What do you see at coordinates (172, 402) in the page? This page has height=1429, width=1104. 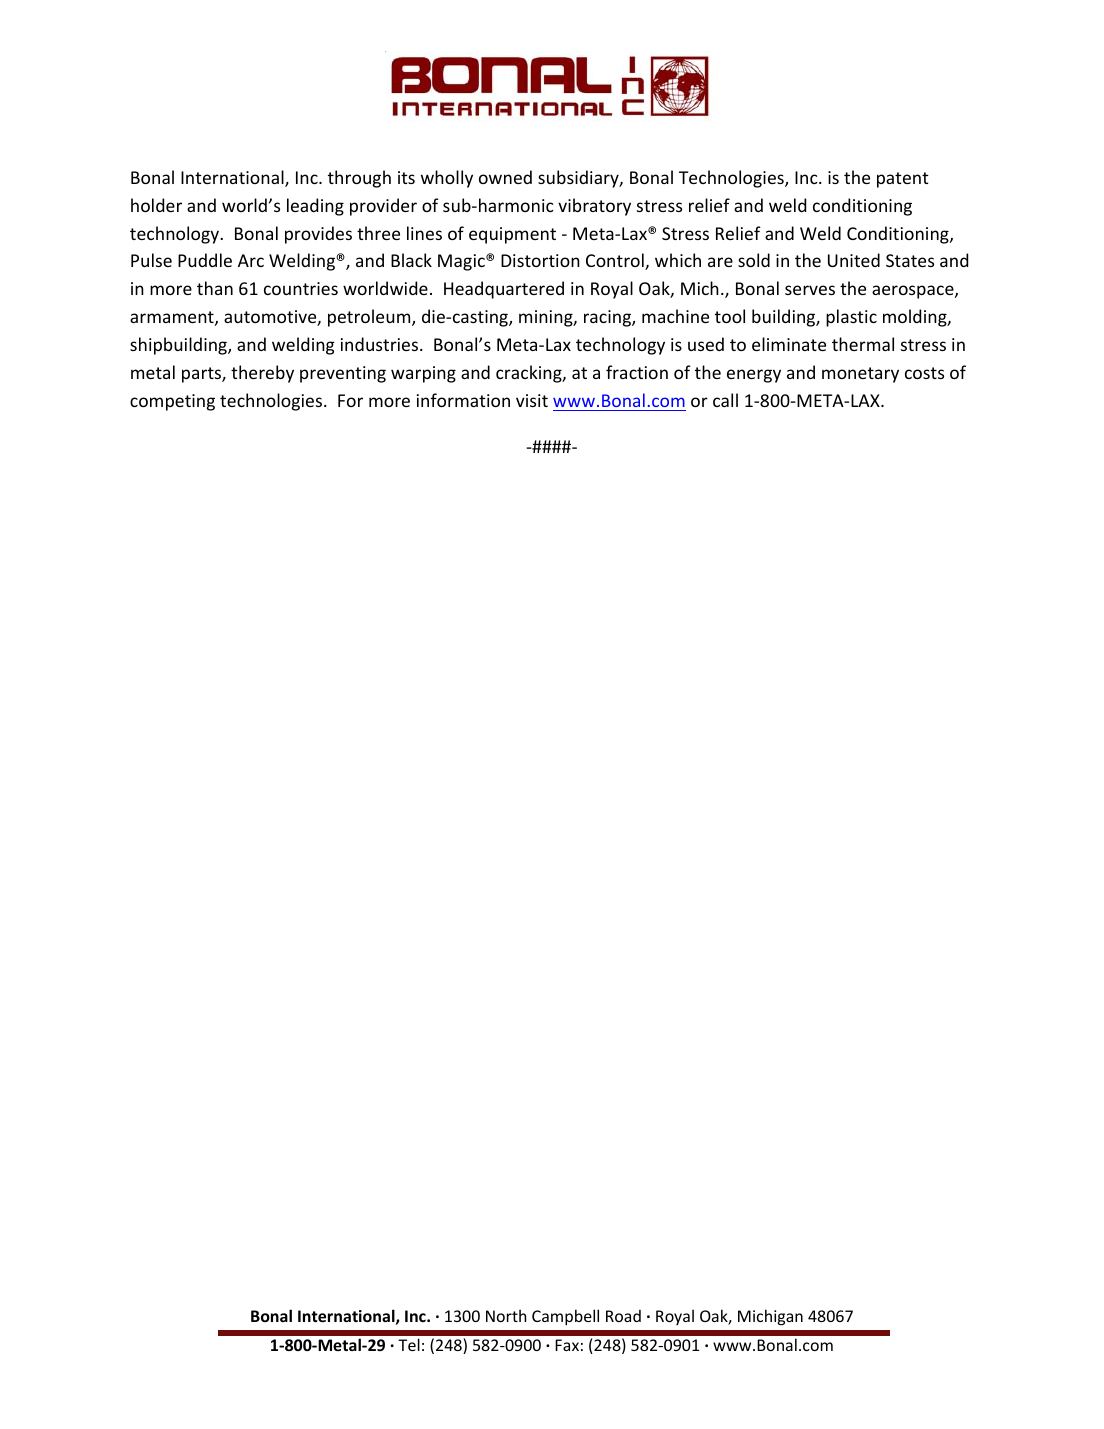 I see `competing` at bounding box center [172, 402].
